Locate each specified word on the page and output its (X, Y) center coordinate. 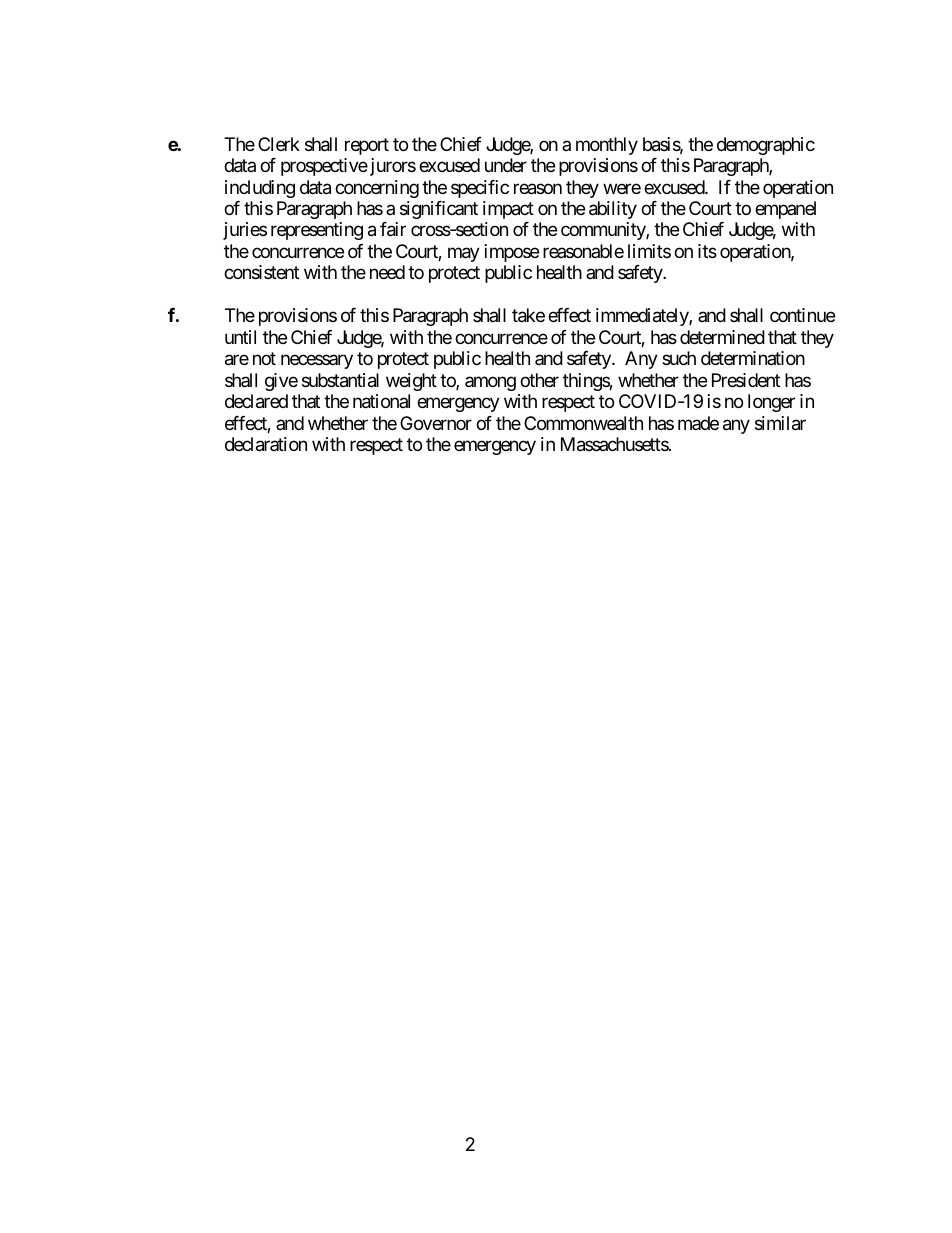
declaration (266, 444)
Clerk (279, 144)
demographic (766, 146)
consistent (261, 272)
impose (512, 253)
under (506, 165)
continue (802, 315)
